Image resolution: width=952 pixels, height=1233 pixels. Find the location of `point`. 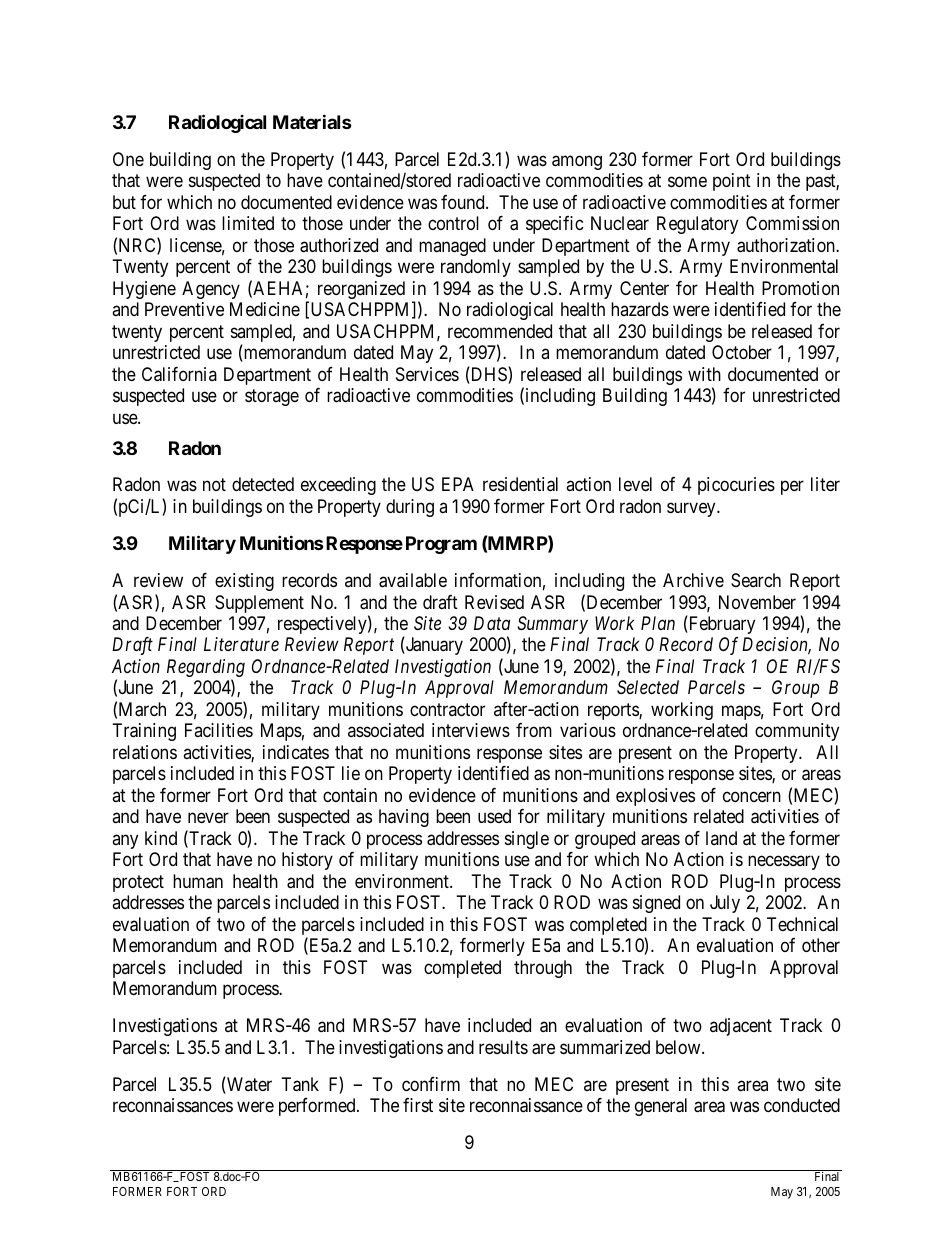

point is located at coordinates (732, 182).
